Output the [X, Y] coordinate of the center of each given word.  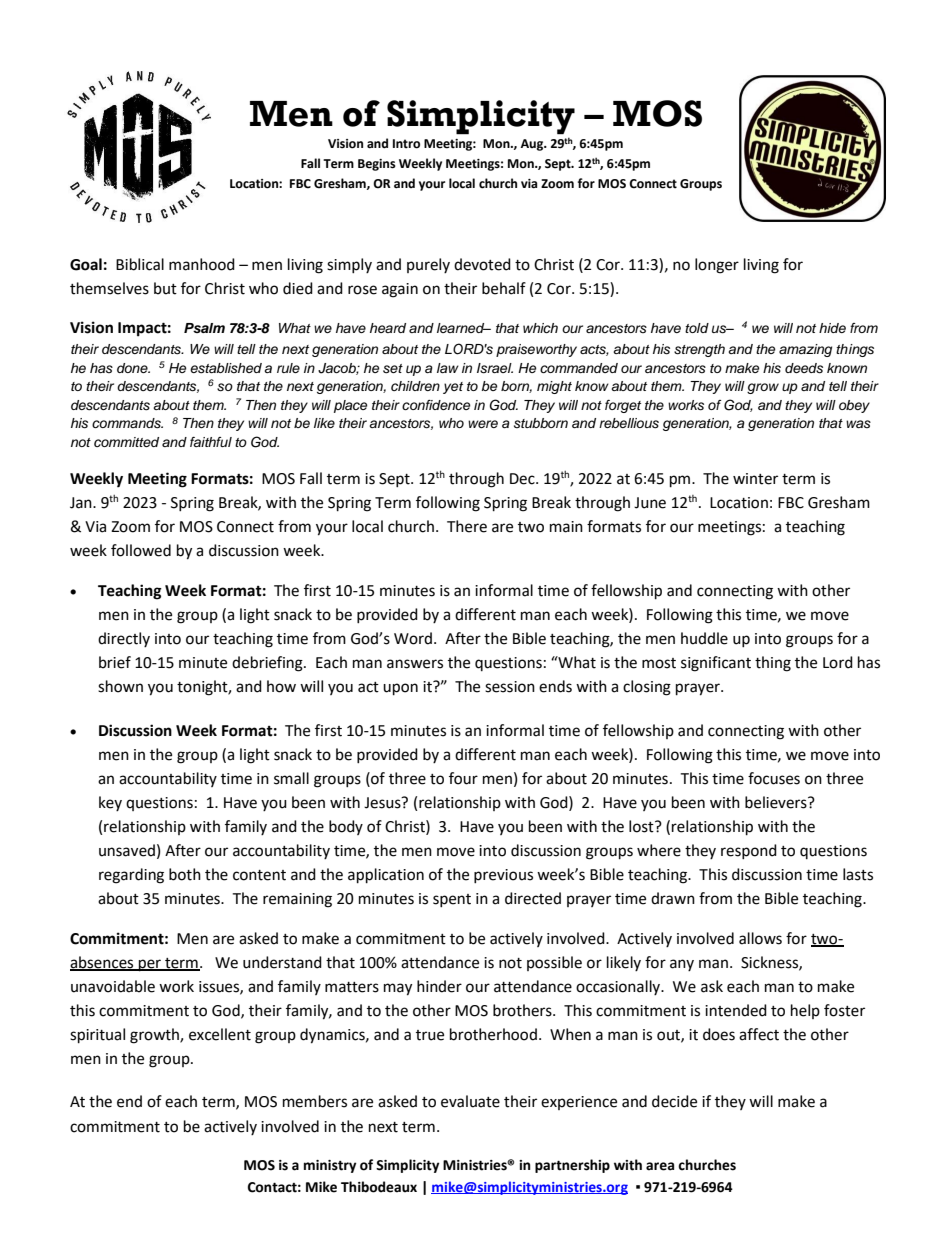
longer [717, 266]
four [463, 778]
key [110, 803]
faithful [211, 442]
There [467, 526]
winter [755, 479]
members [315, 1101]
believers [777, 802]
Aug [533, 145]
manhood [202, 264]
